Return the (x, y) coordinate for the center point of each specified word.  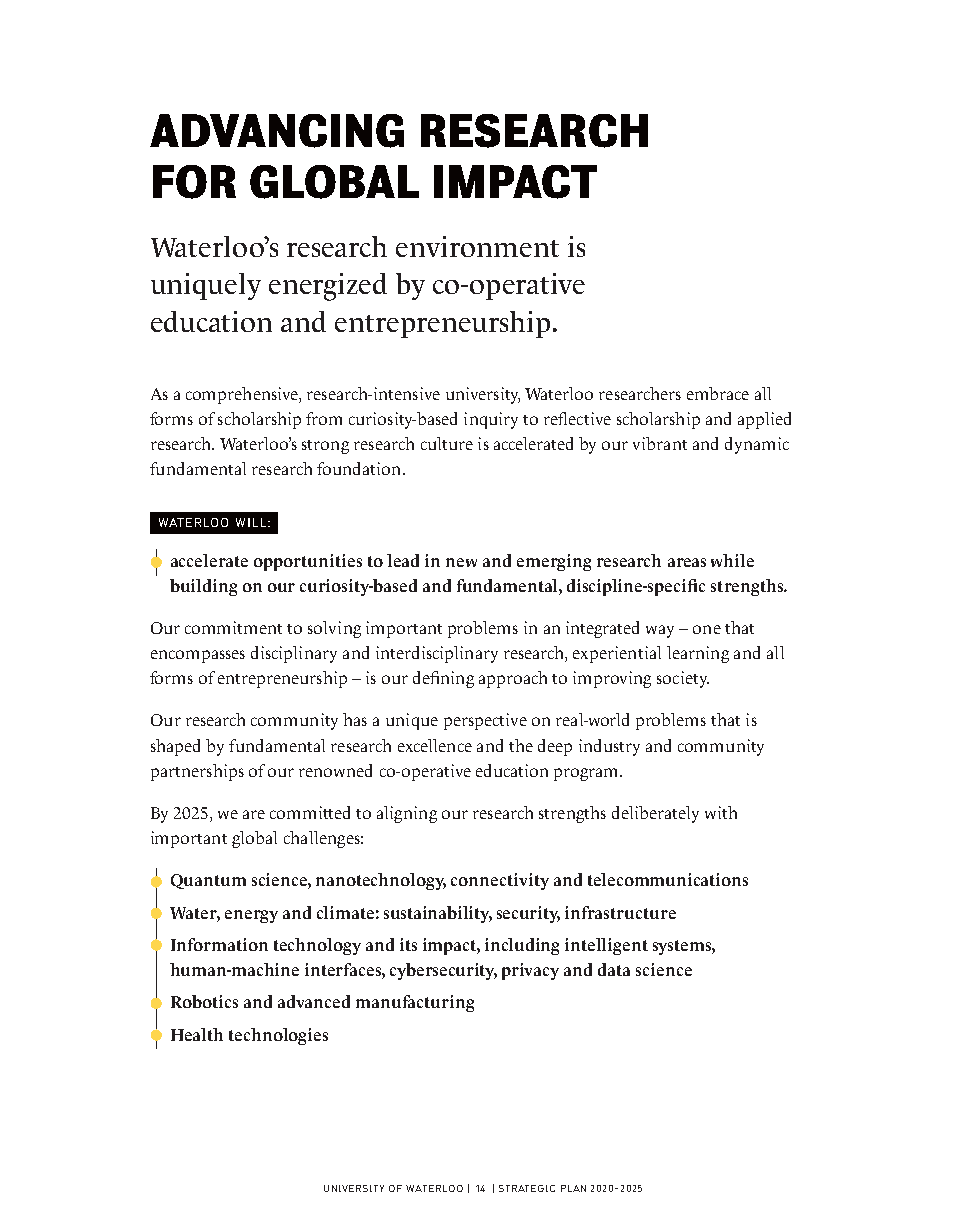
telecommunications (668, 879)
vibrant (660, 443)
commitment (233, 627)
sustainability (438, 914)
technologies (278, 1036)
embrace (718, 393)
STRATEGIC (527, 1188)
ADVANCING (277, 131)
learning (698, 654)
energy (251, 916)
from (324, 418)
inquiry (491, 420)
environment (477, 246)
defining (443, 679)
